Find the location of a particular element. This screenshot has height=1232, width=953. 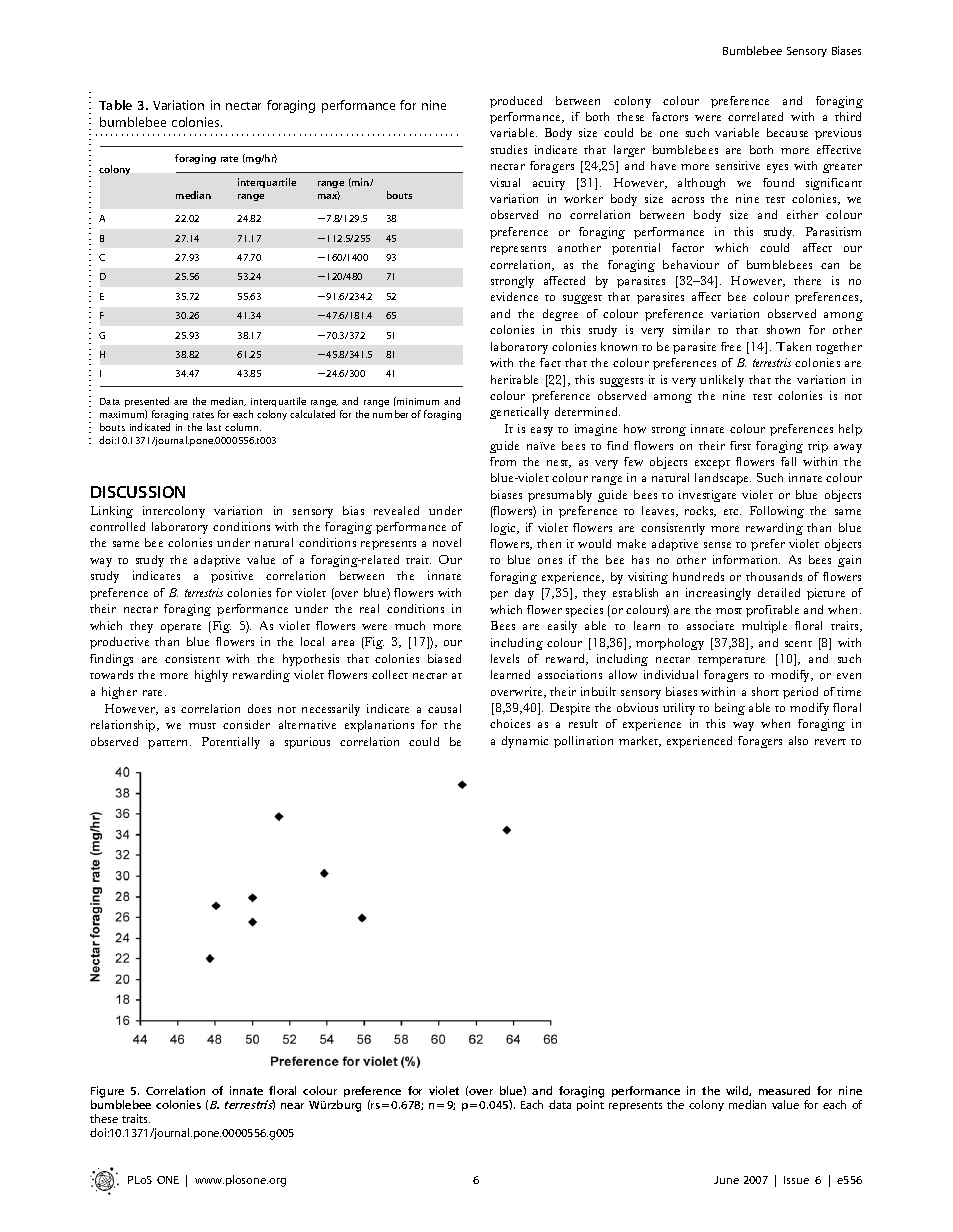

produced is located at coordinates (516, 102).
